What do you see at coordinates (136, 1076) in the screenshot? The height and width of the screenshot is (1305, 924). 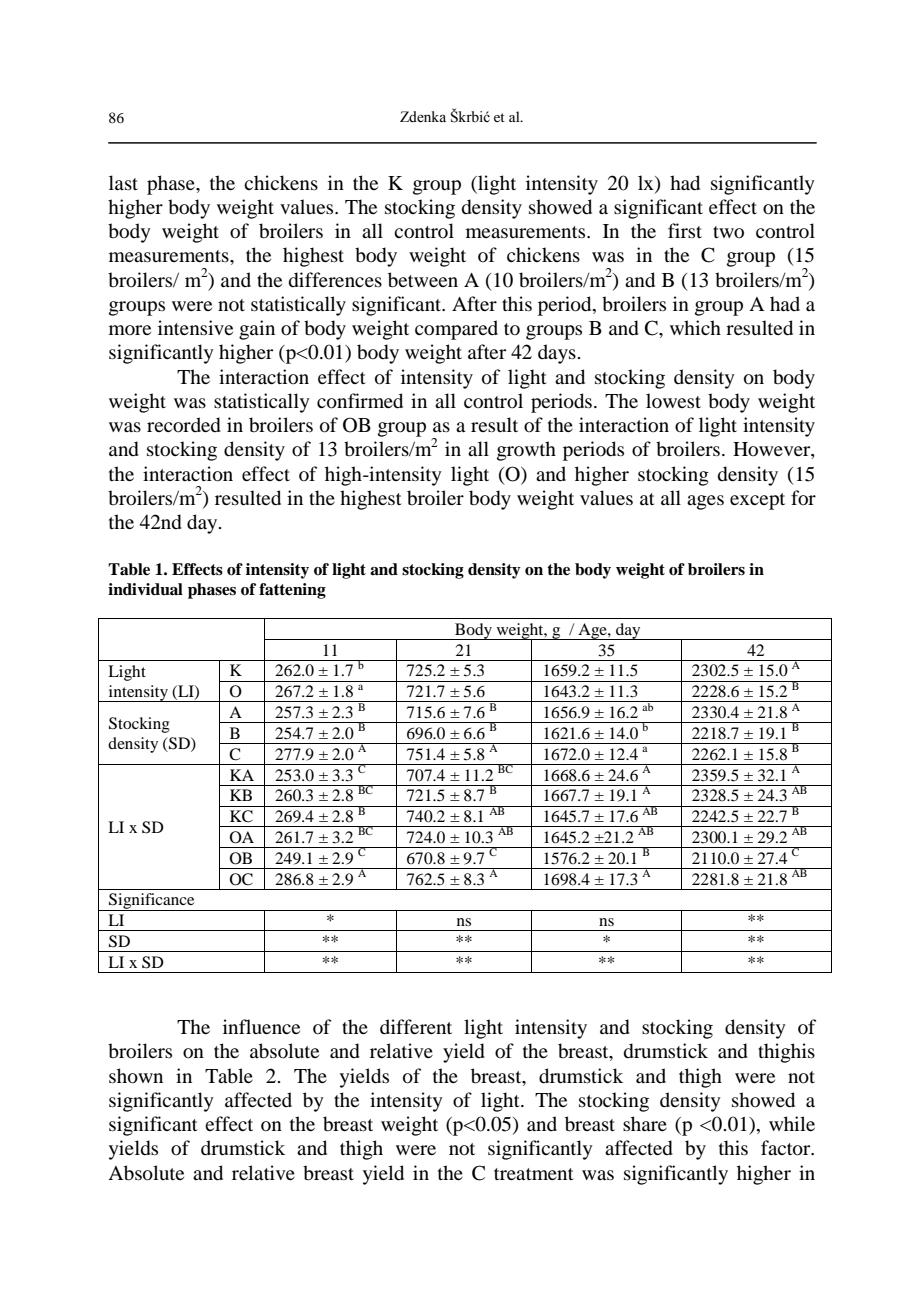 I see `shown` at bounding box center [136, 1076].
